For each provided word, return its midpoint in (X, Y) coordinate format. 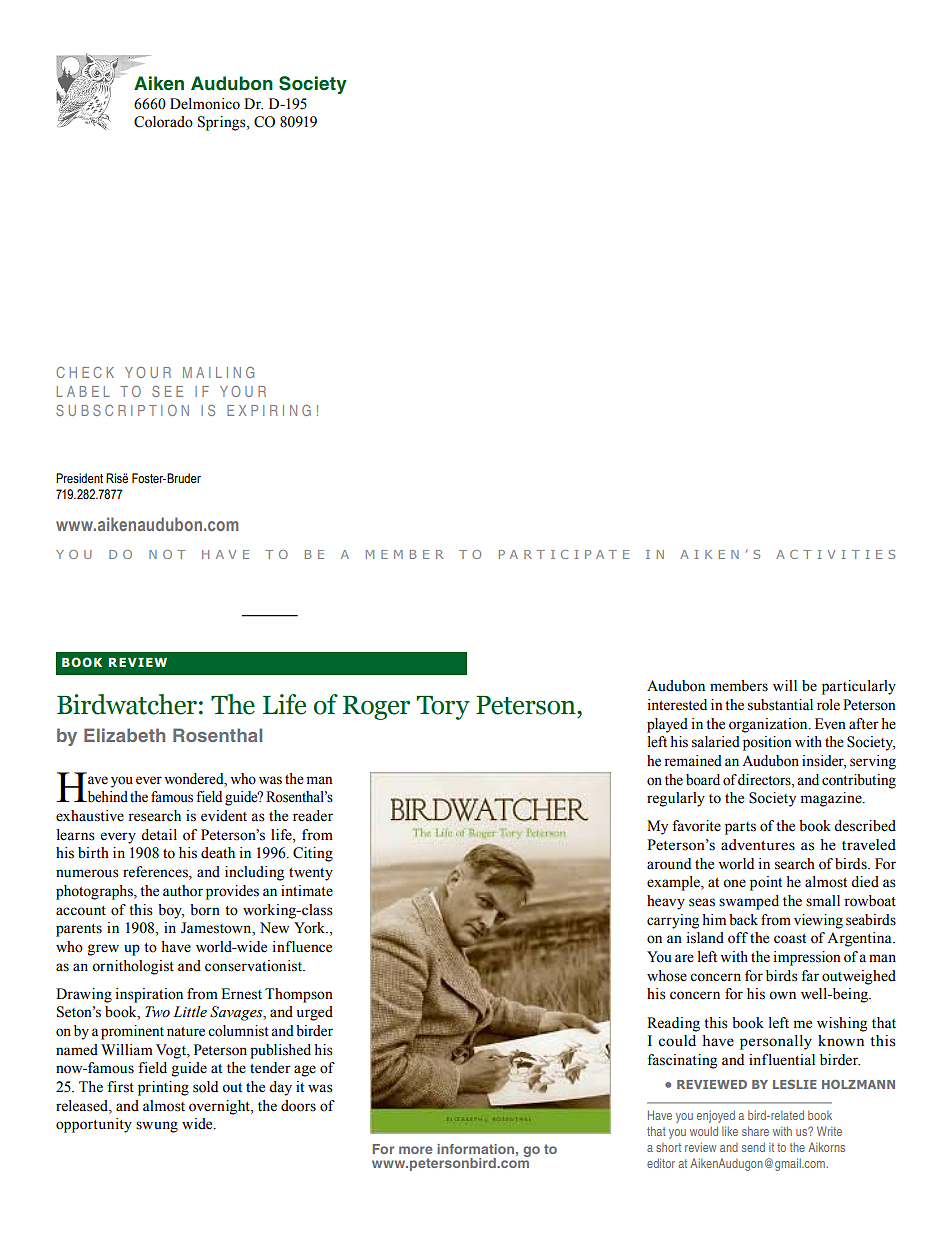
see (167, 391)
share (755, 1131)
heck (92, 372)
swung (157, 1127)
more (416, 1150)
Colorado (163, 122)
